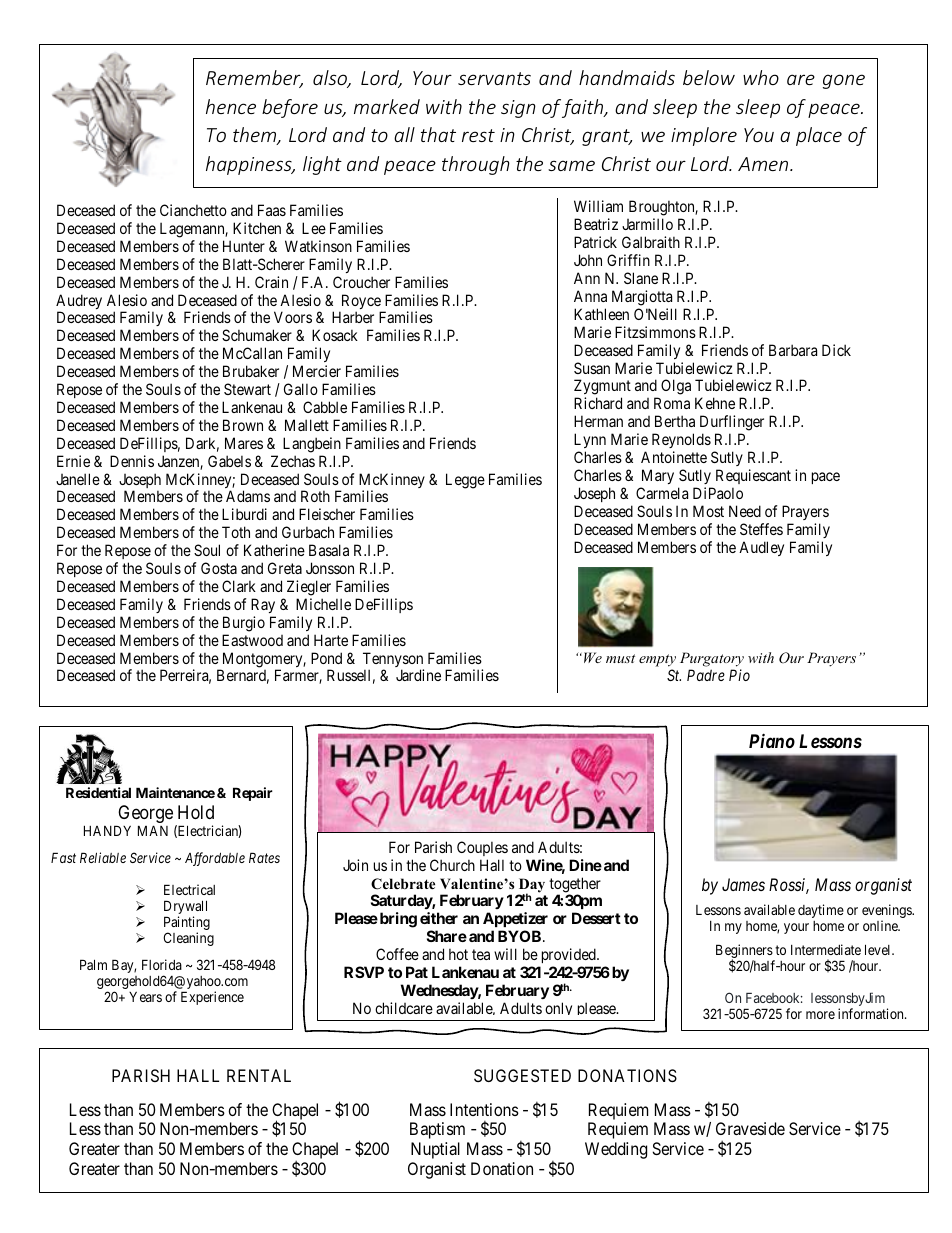  I want to click on place, so click(819, 136).
